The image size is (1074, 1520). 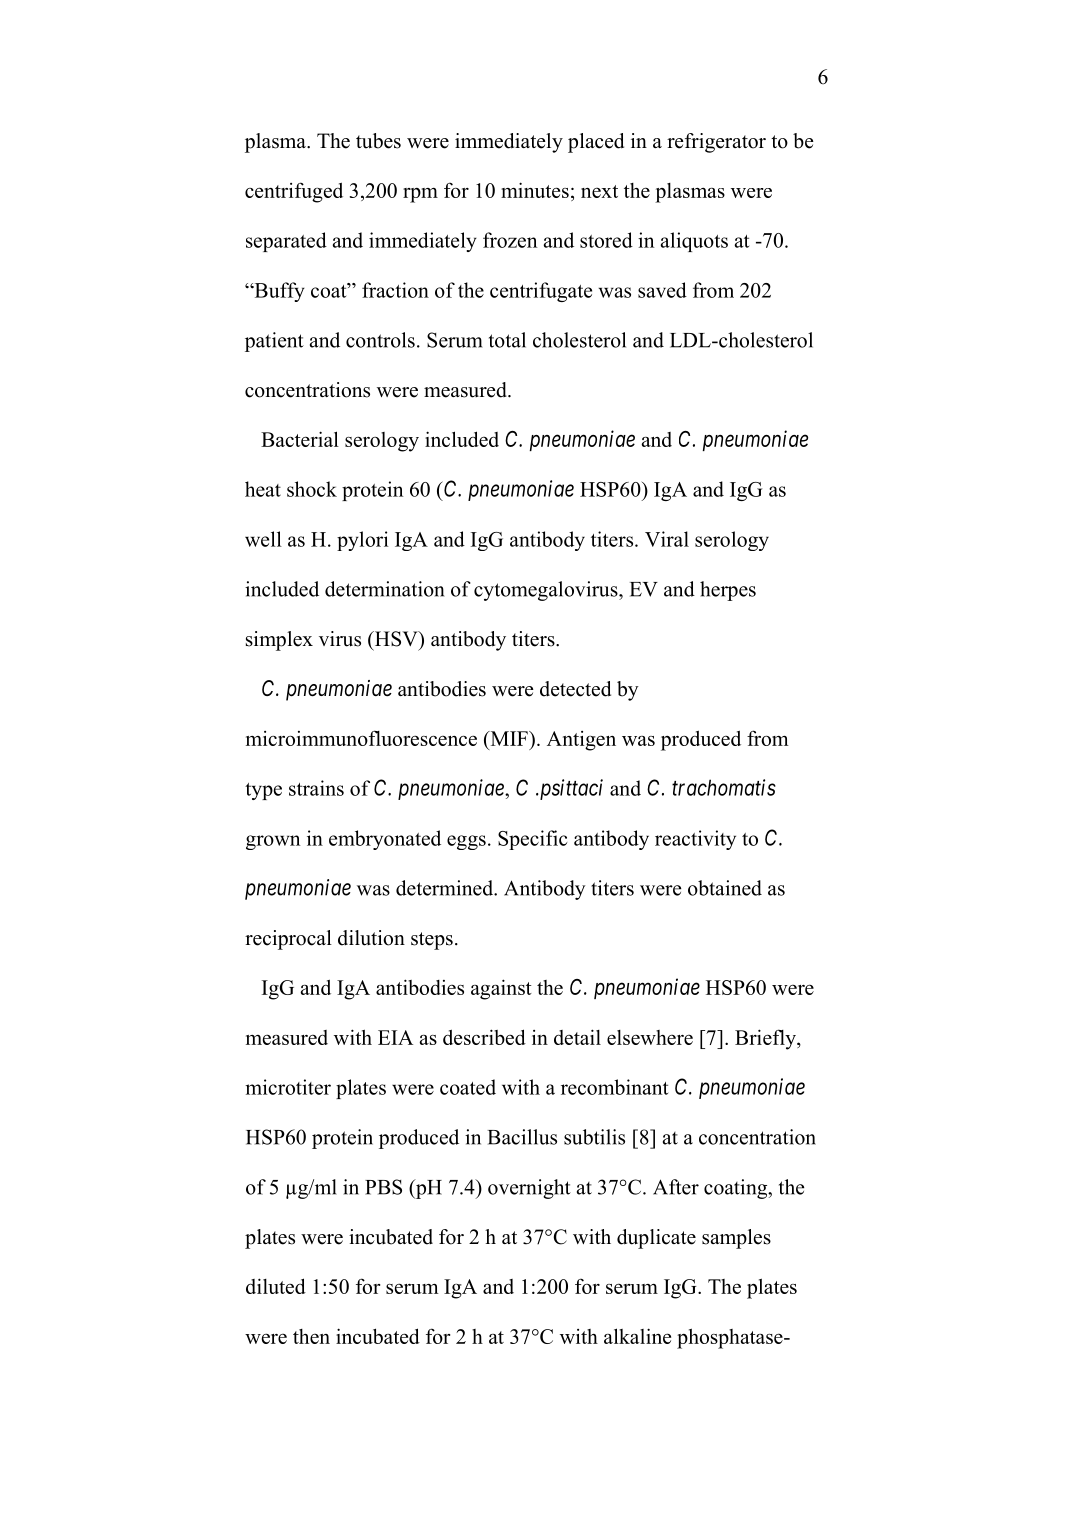 What do you see at coordinates (509, 738) in the image?
I see `MIF` at bounding box center [509, 738].
